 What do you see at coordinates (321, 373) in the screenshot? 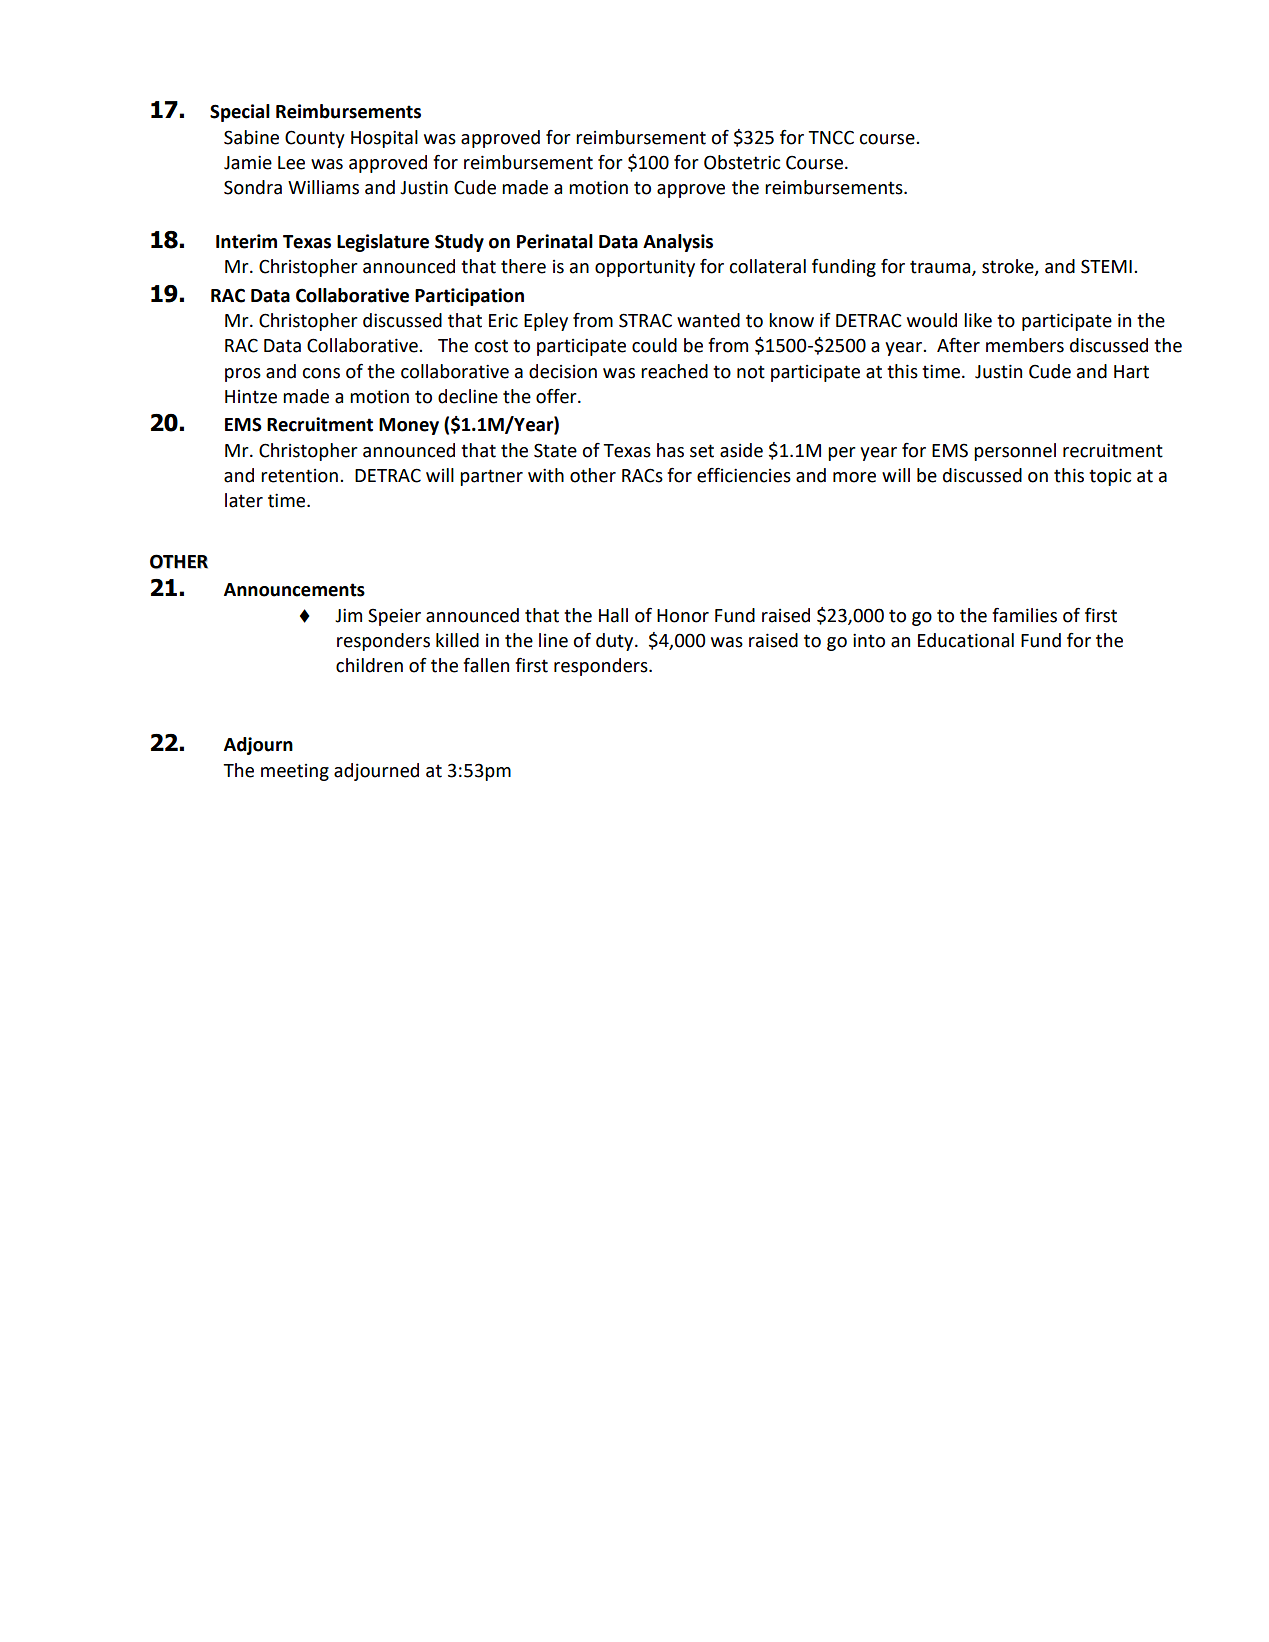
I see `cons` at bounding box center [321, 373].
